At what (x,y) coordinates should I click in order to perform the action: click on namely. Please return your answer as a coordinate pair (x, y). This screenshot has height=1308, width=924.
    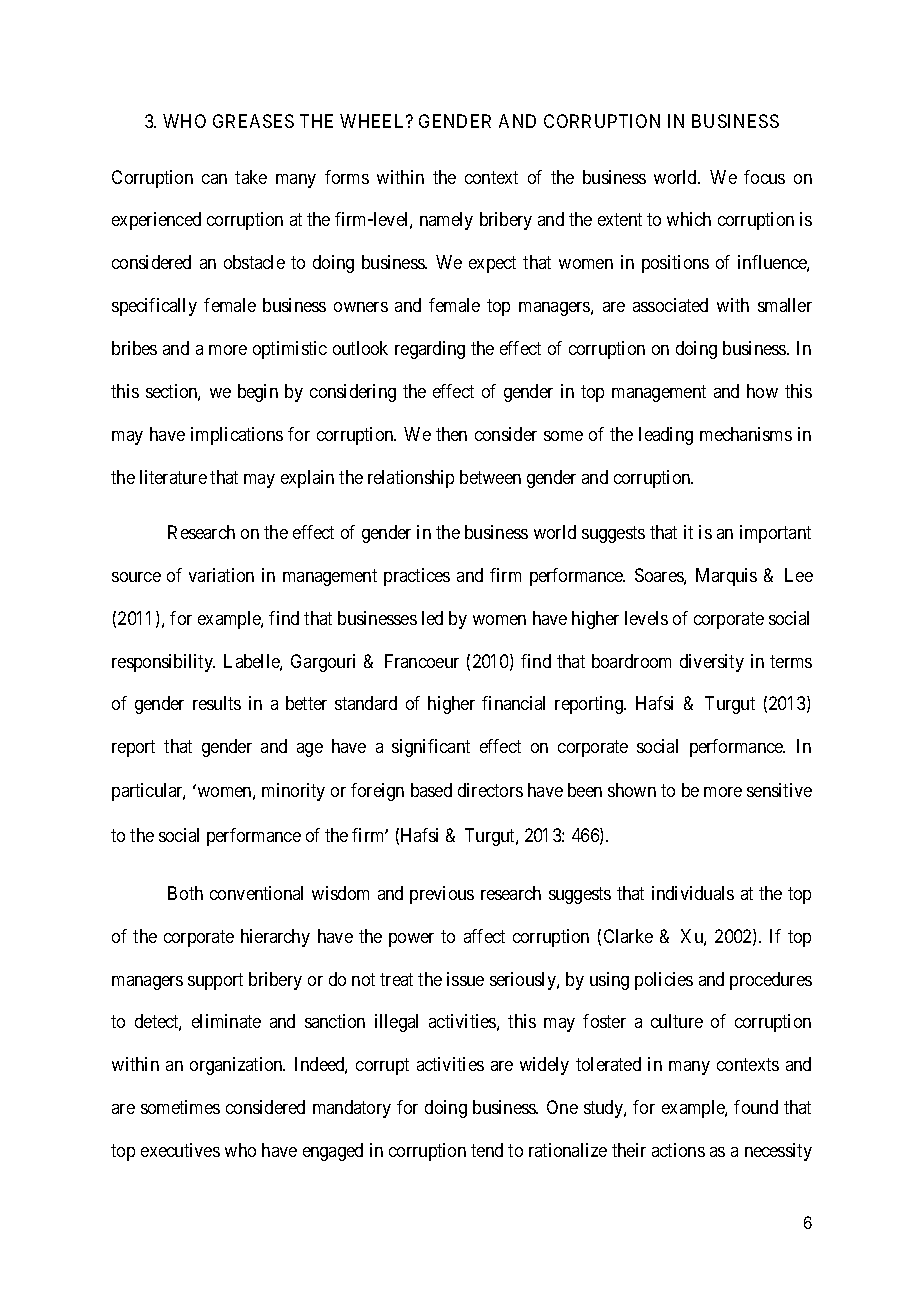
    Looking at the image, I should click on (446, 221).
